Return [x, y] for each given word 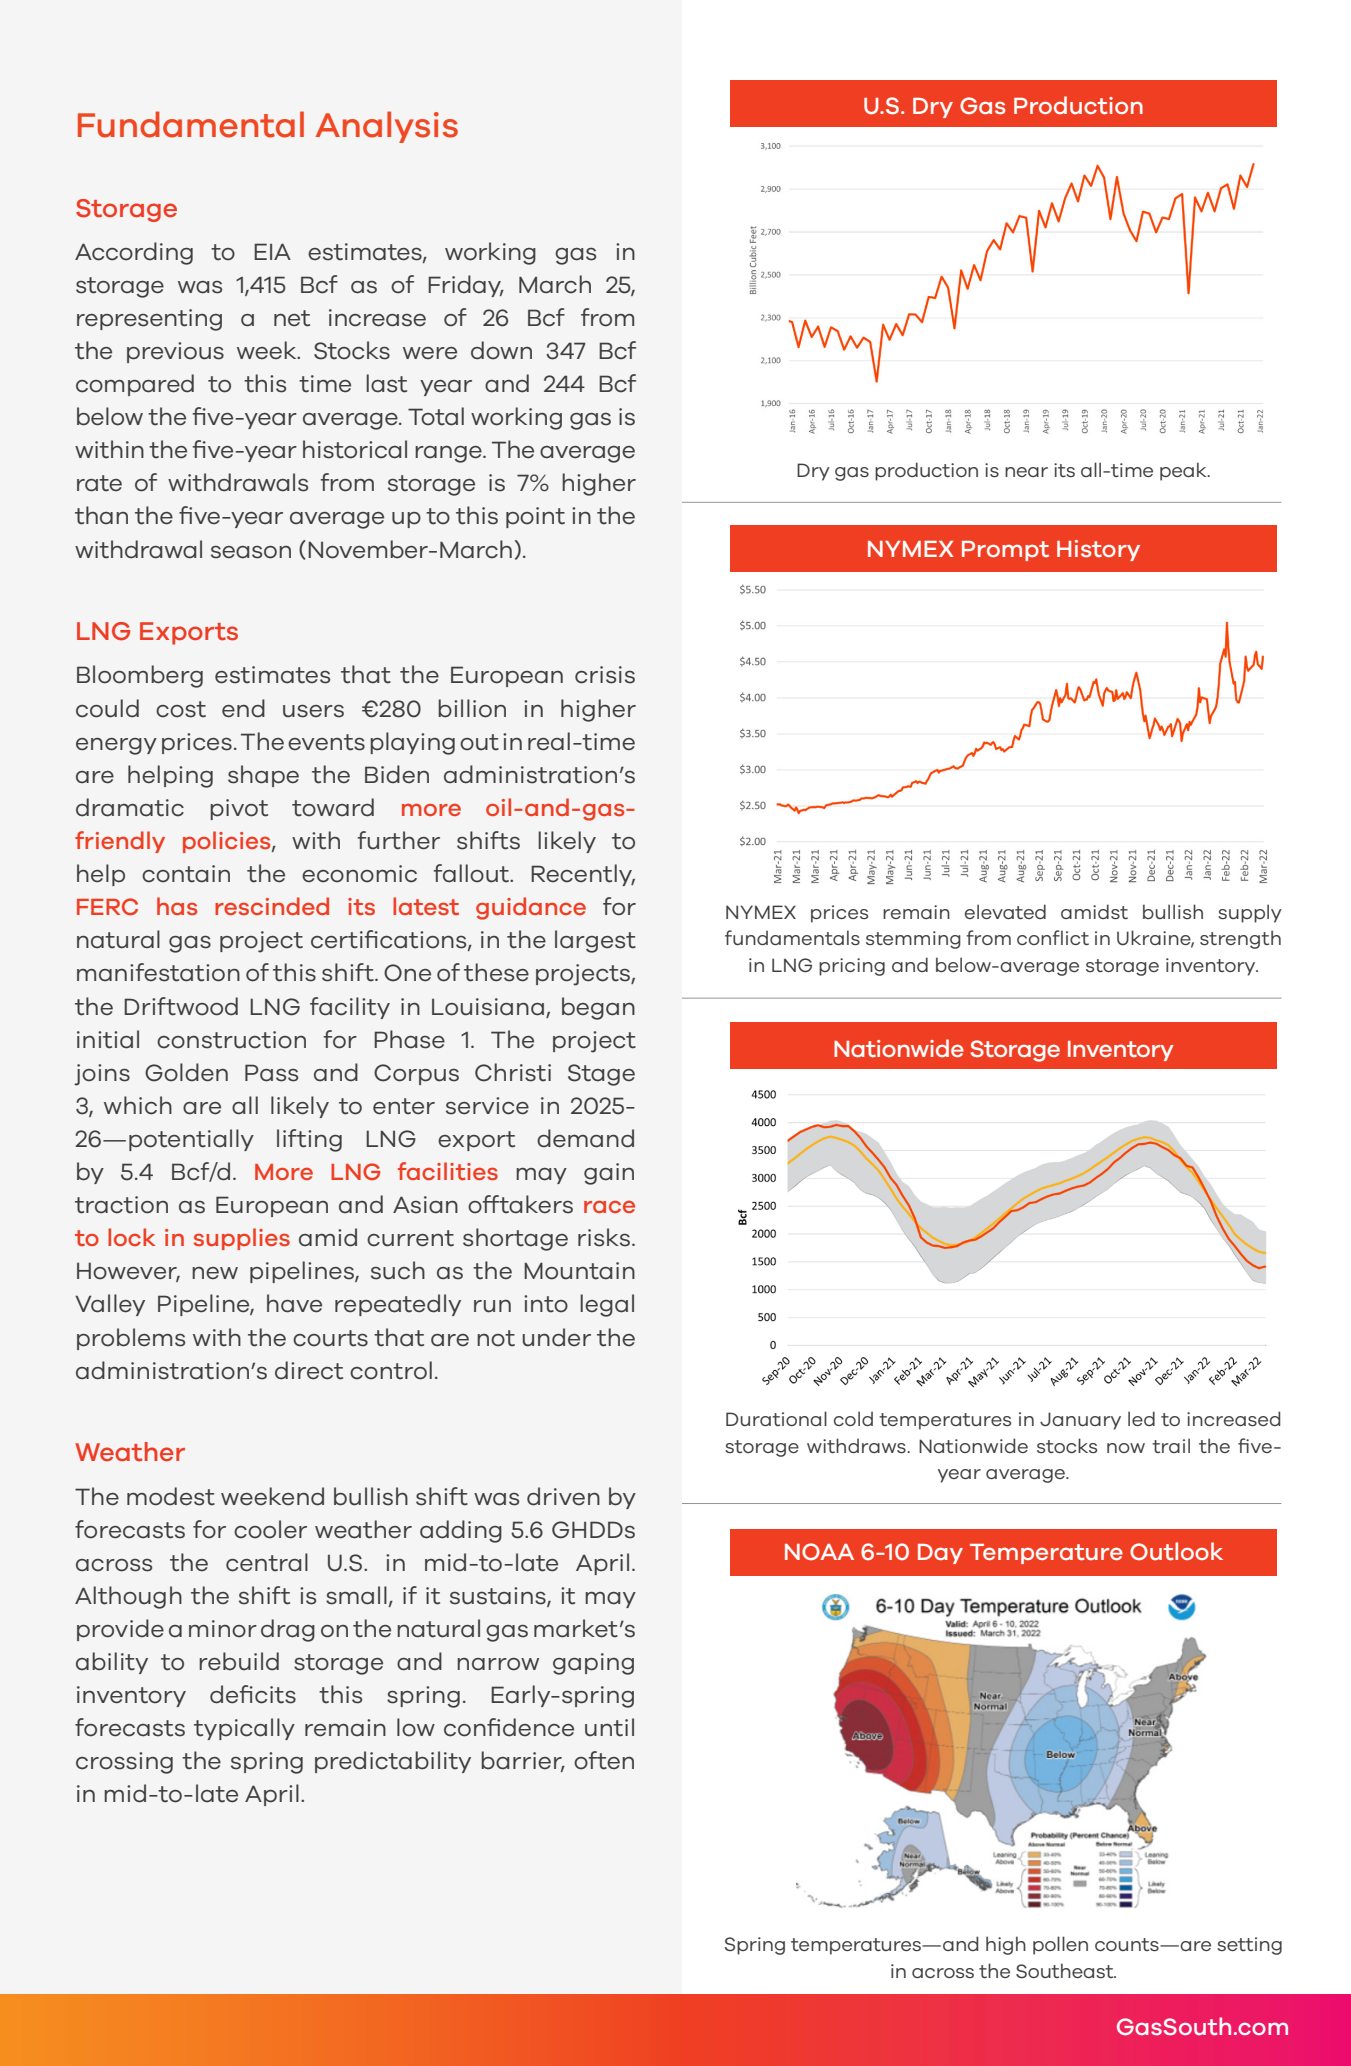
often [604, 1760]
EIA [272, 251]
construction [231, 1040]
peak [1184, 471]
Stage [601, 1075]
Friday [465, 286]
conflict [1053, 937]
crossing [124, 1763]
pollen [1060, 1945]
